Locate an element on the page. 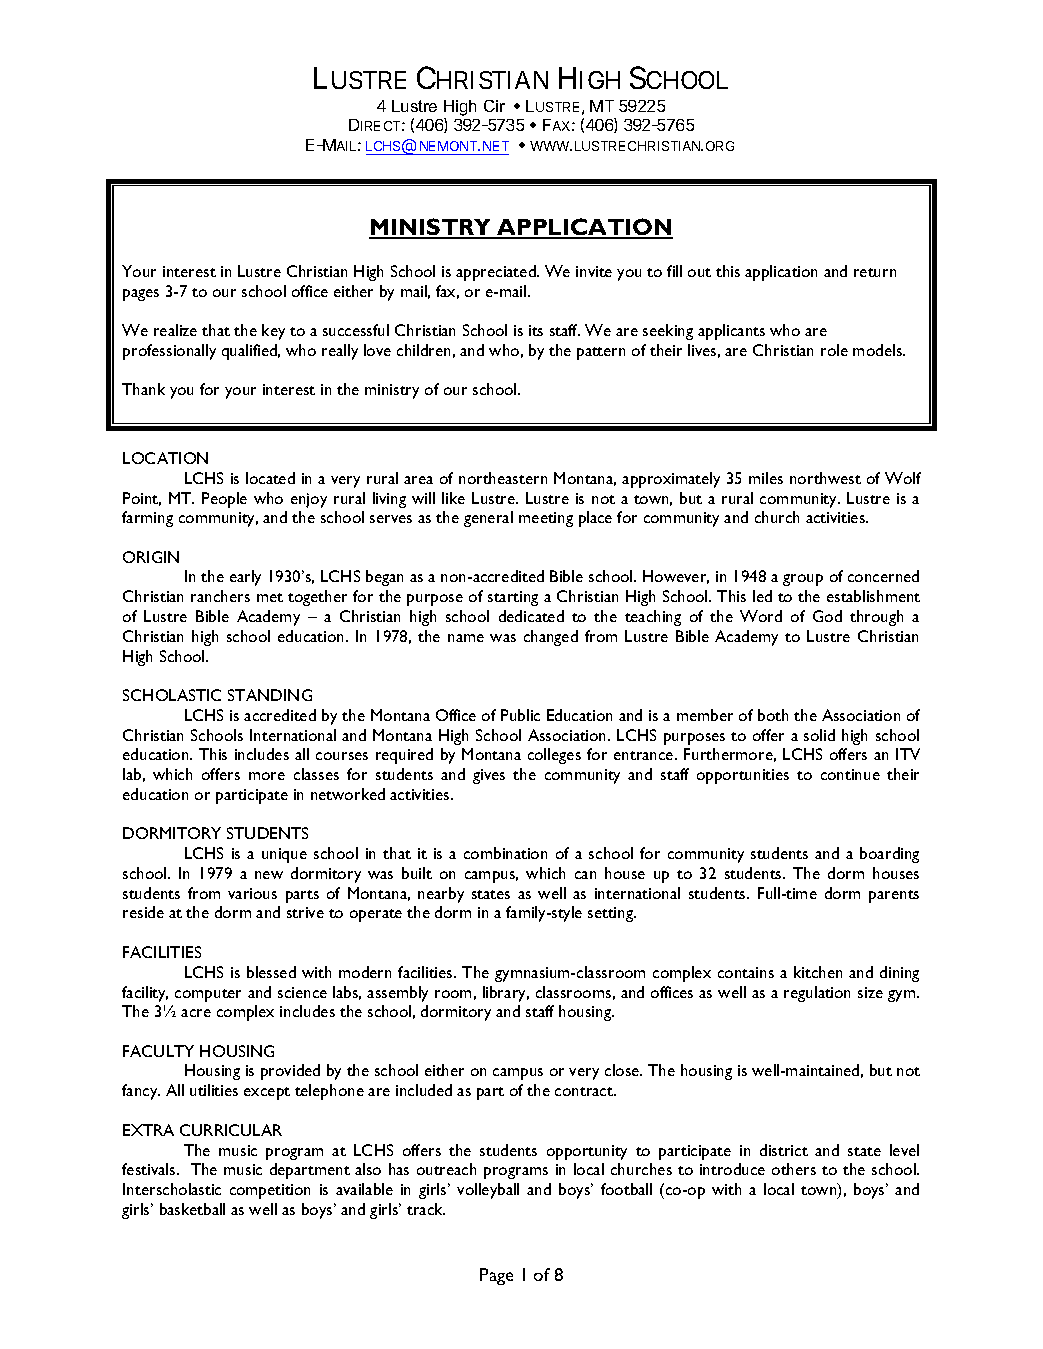  group is located at coordinates (803, 580).
